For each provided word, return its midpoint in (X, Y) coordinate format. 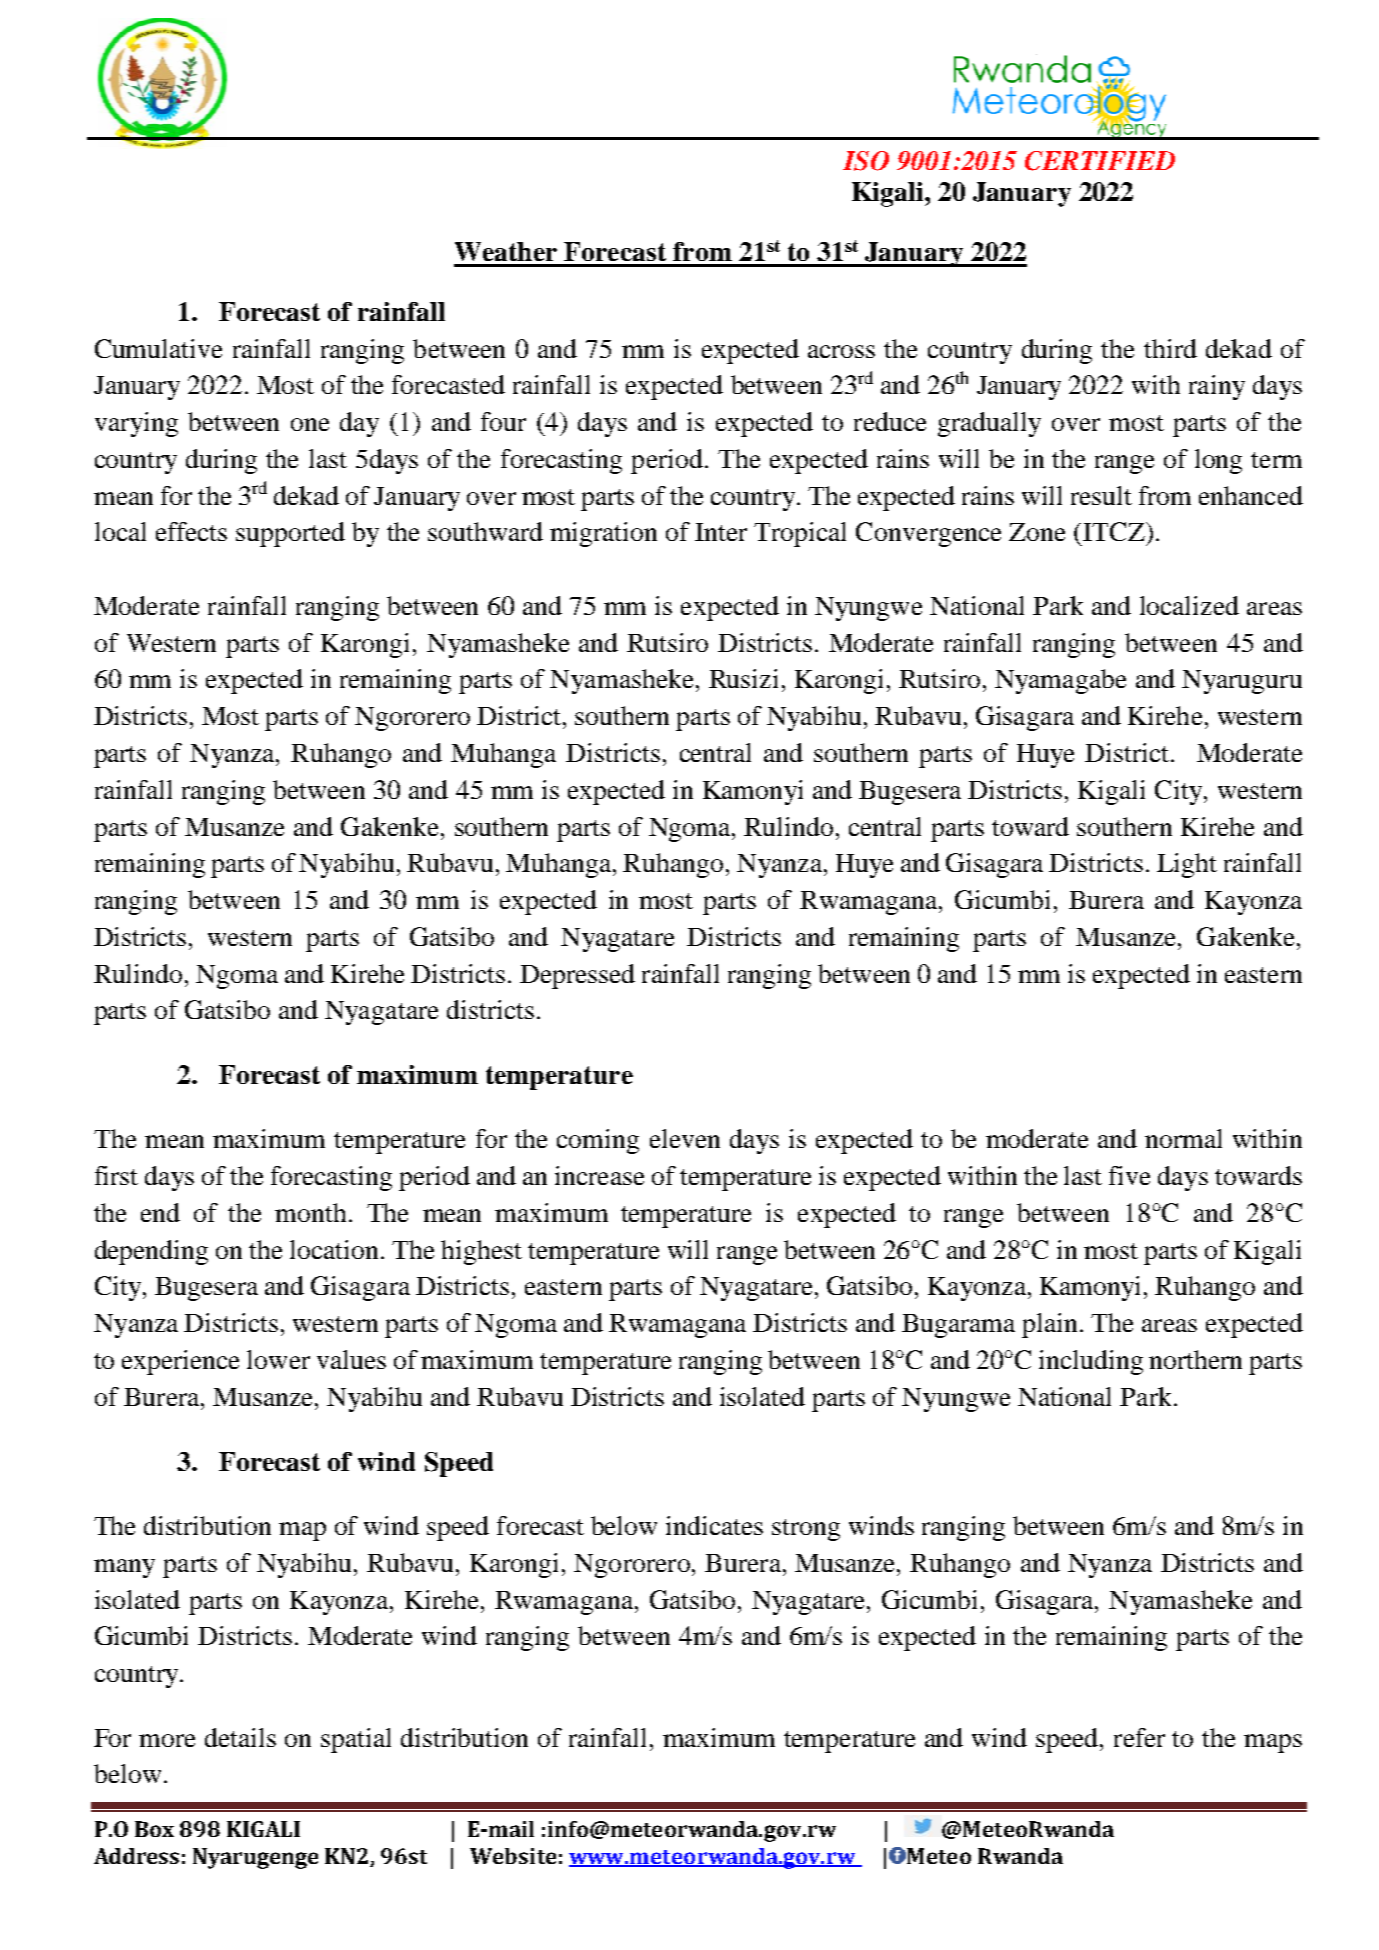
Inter (721, 532)
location (334, 1249)
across (841, 351)
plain (1049, 1325)
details (240, 1737)
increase (599, 1175)
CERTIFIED (1100, 161)
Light (1187, 865)
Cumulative (158, 348)
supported (290, 534)
